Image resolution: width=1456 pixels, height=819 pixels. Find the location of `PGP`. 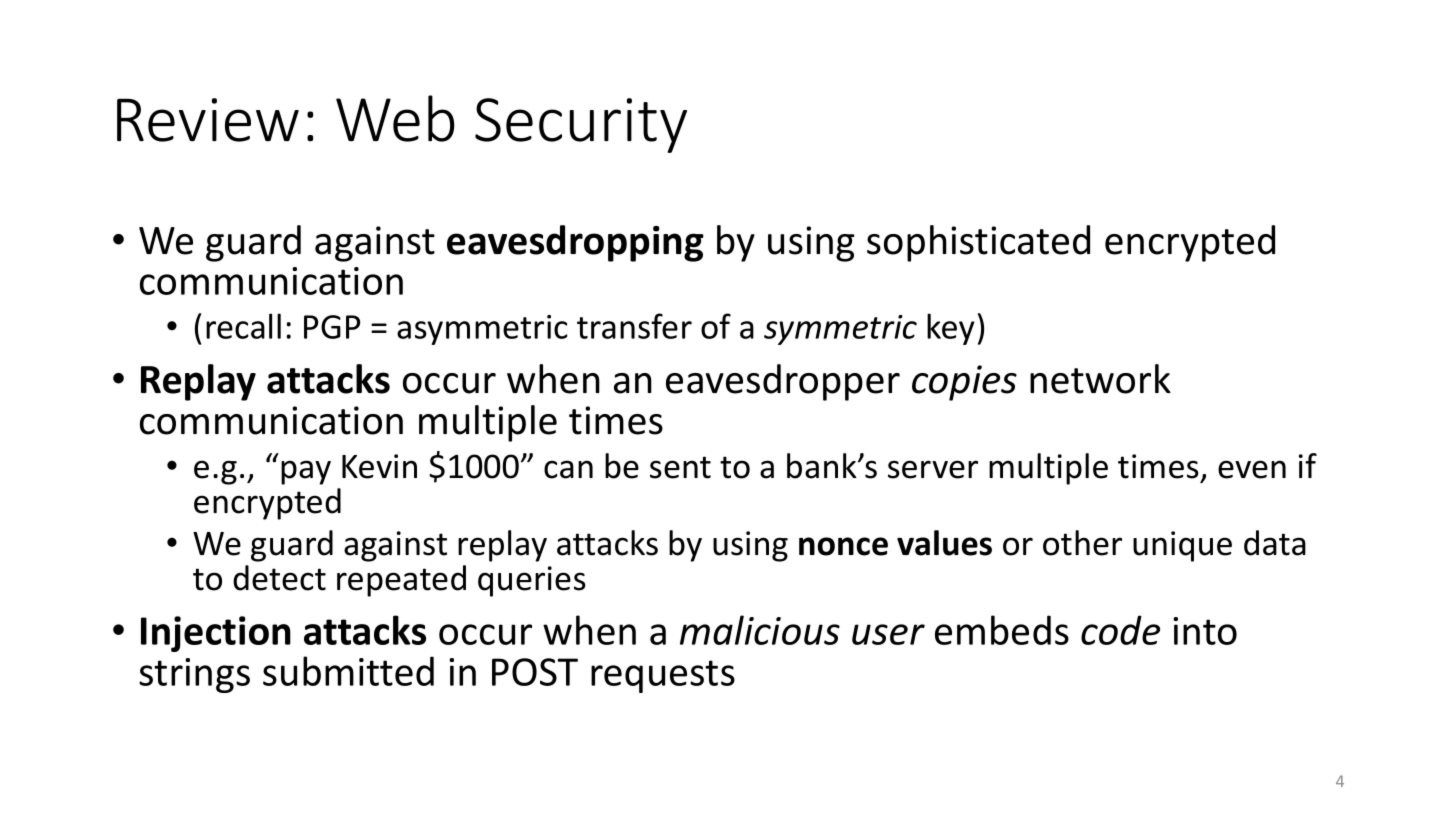

PGP is located at coordinates (332, 327).
